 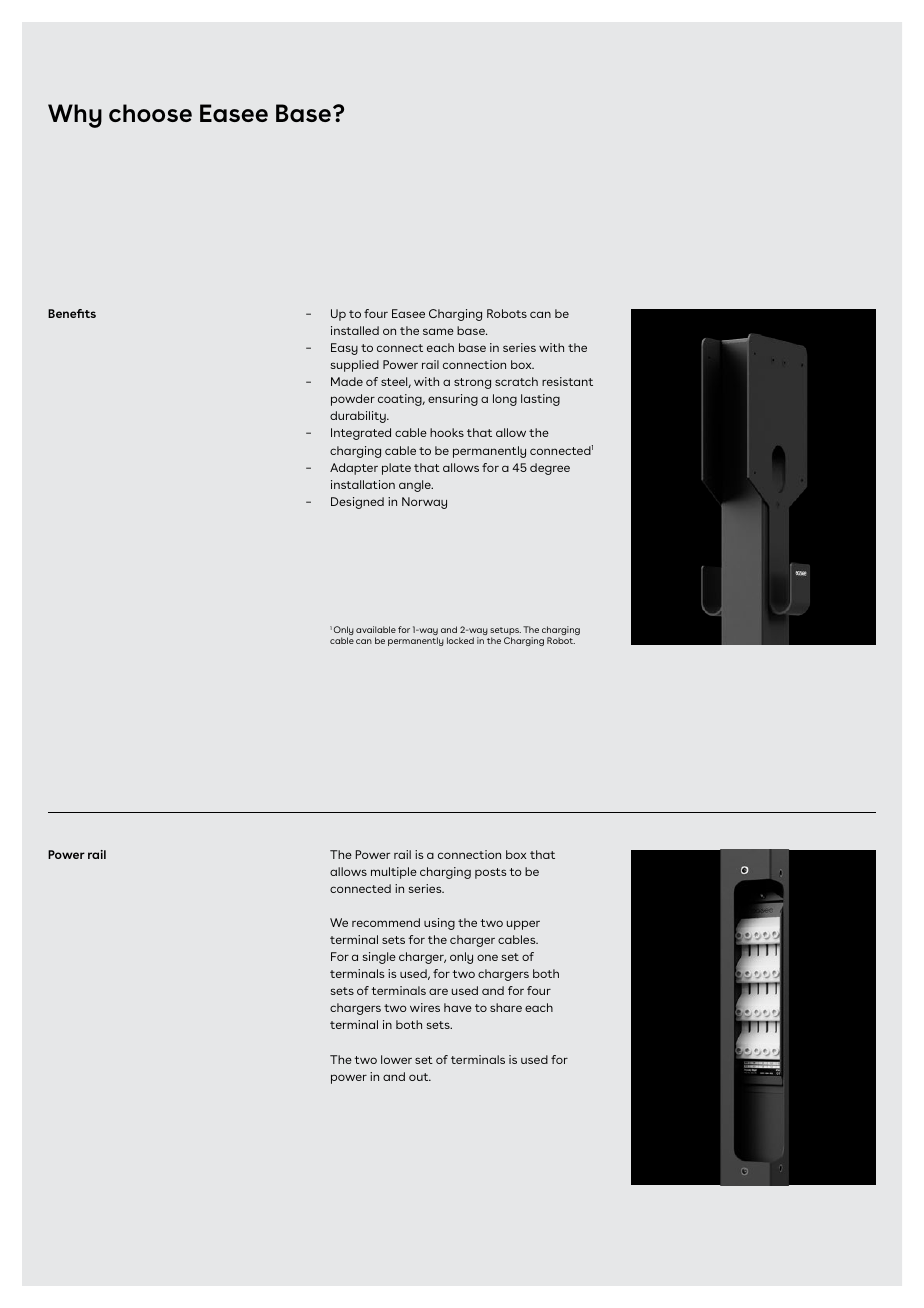 What do you see at coordinates (376, 629) in the document?
I see `available` at bounding box center [376, 629].
